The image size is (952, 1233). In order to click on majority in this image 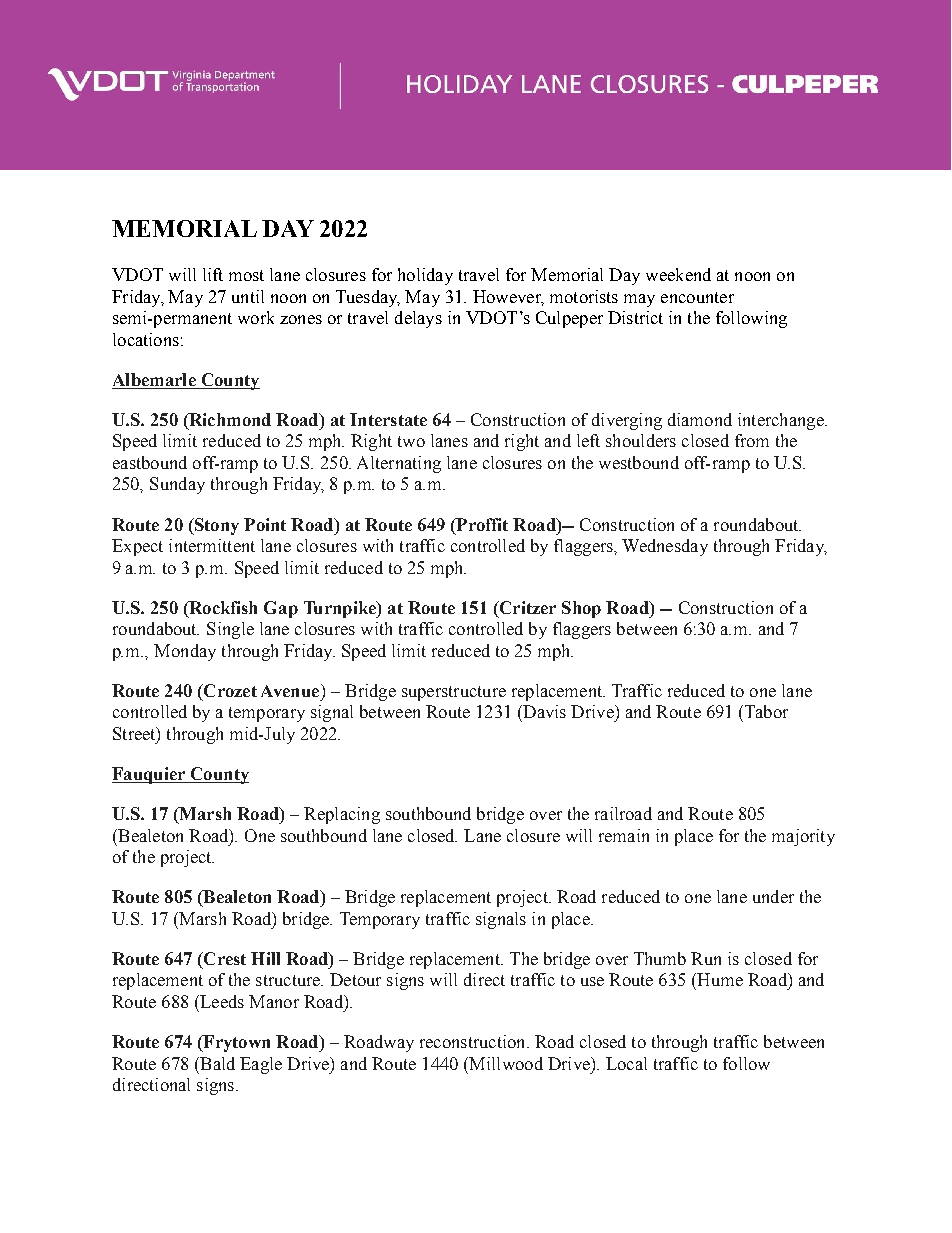, I will do `click(803, 837)`.
